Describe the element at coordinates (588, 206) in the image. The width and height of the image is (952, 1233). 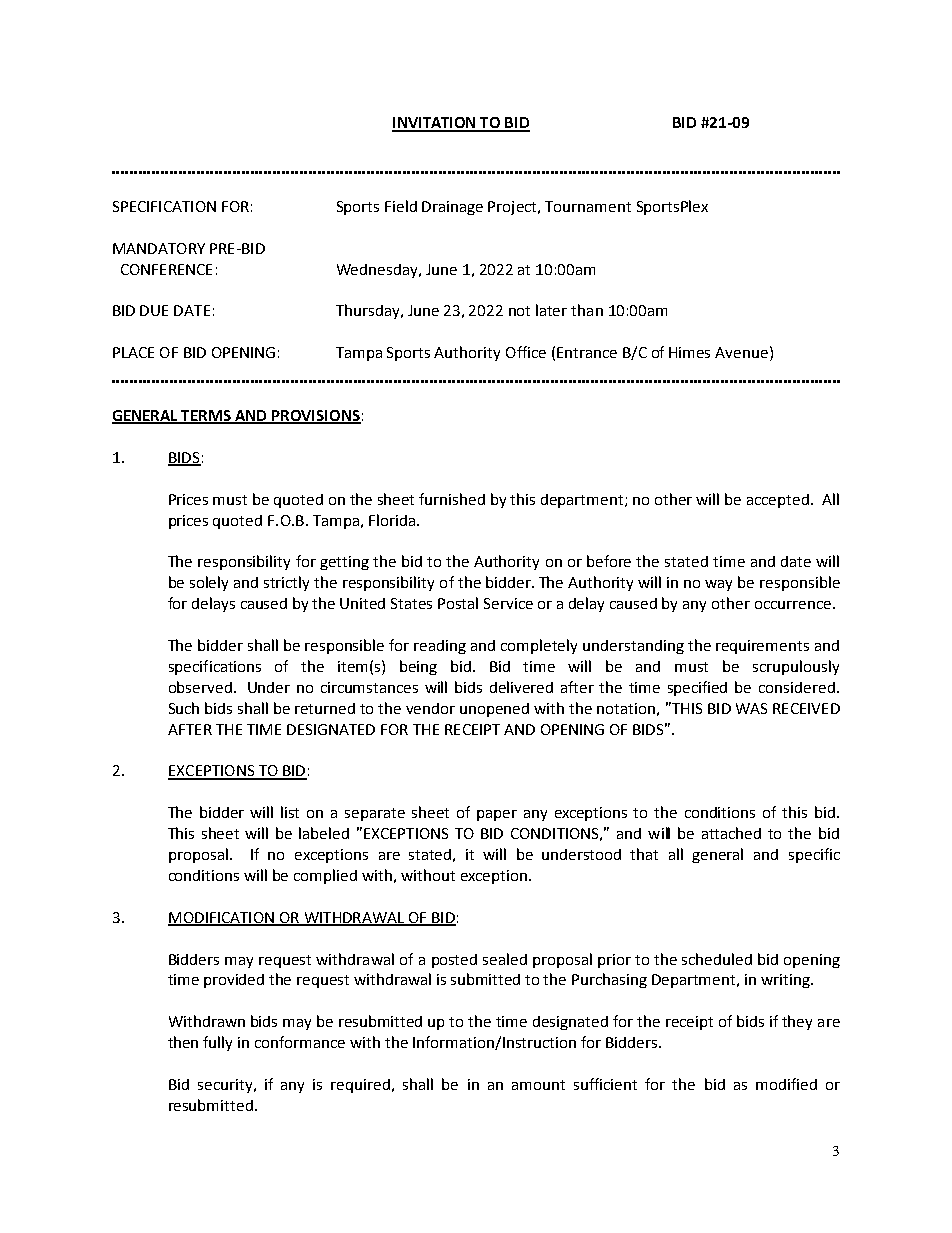
I see `Tournament` at that location.
